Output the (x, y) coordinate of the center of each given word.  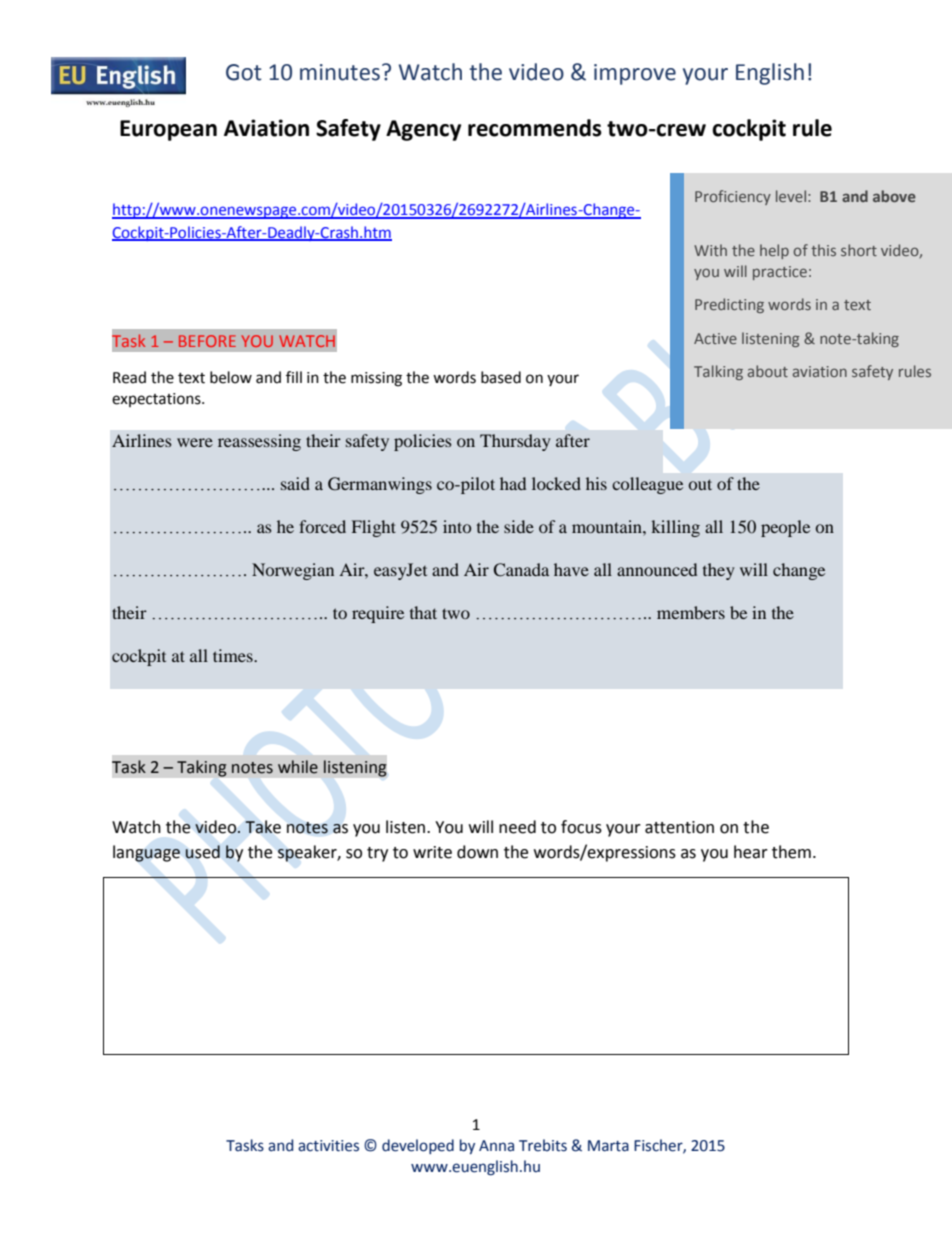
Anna (496, 1146)
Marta (608, 1146)
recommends (535, 128)
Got (244, 72)
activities (328, 1146)
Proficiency (733, 197)
